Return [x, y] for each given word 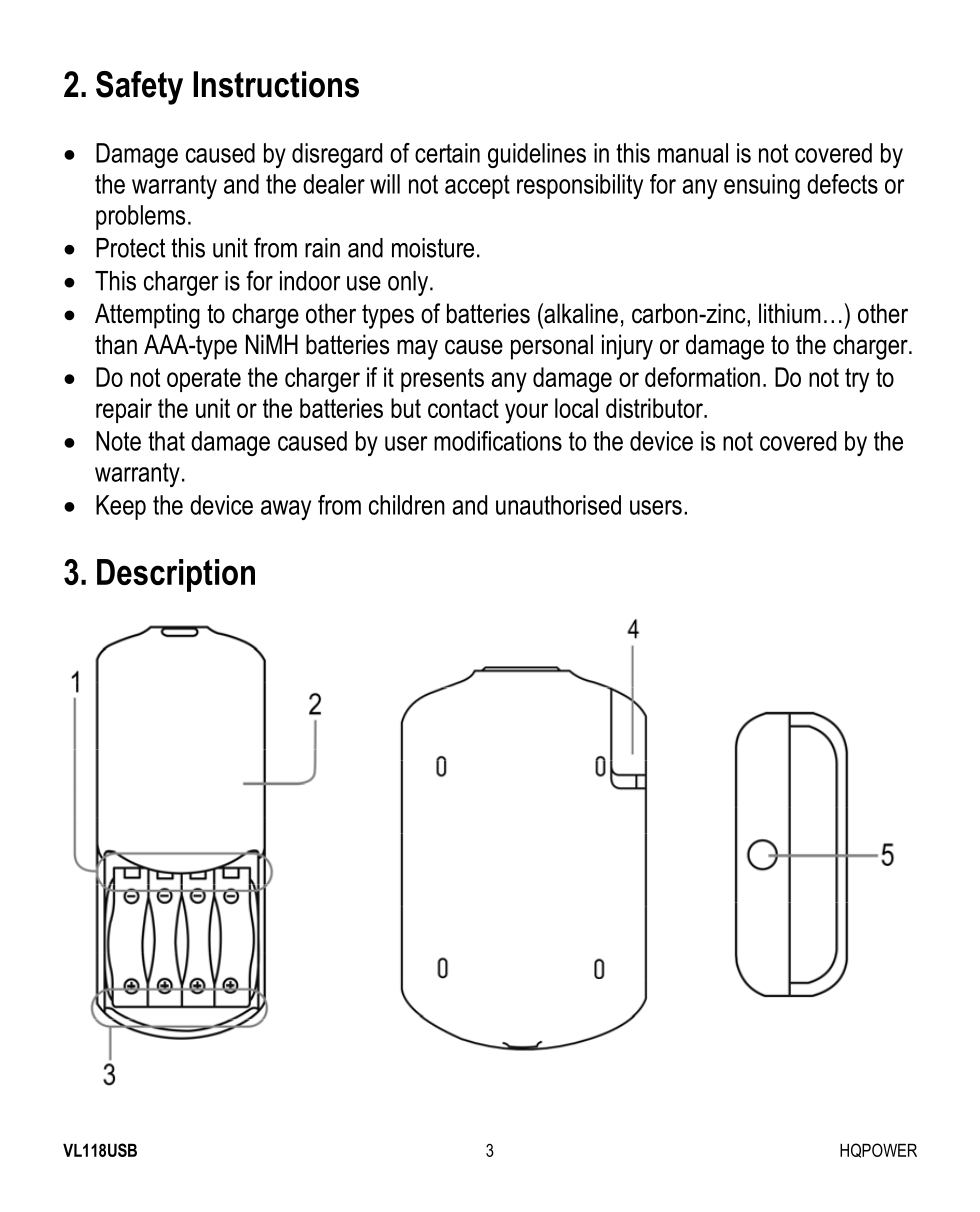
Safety [139, 88]
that [166, 441]
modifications [498, 441]
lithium [790, 313]
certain [447, 153]
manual [693, 153]
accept [477, 187]
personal [552, 347]
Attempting [147, 316]
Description [176, 575]
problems [140, 217]
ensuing [762, 186]
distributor [655, 408]
